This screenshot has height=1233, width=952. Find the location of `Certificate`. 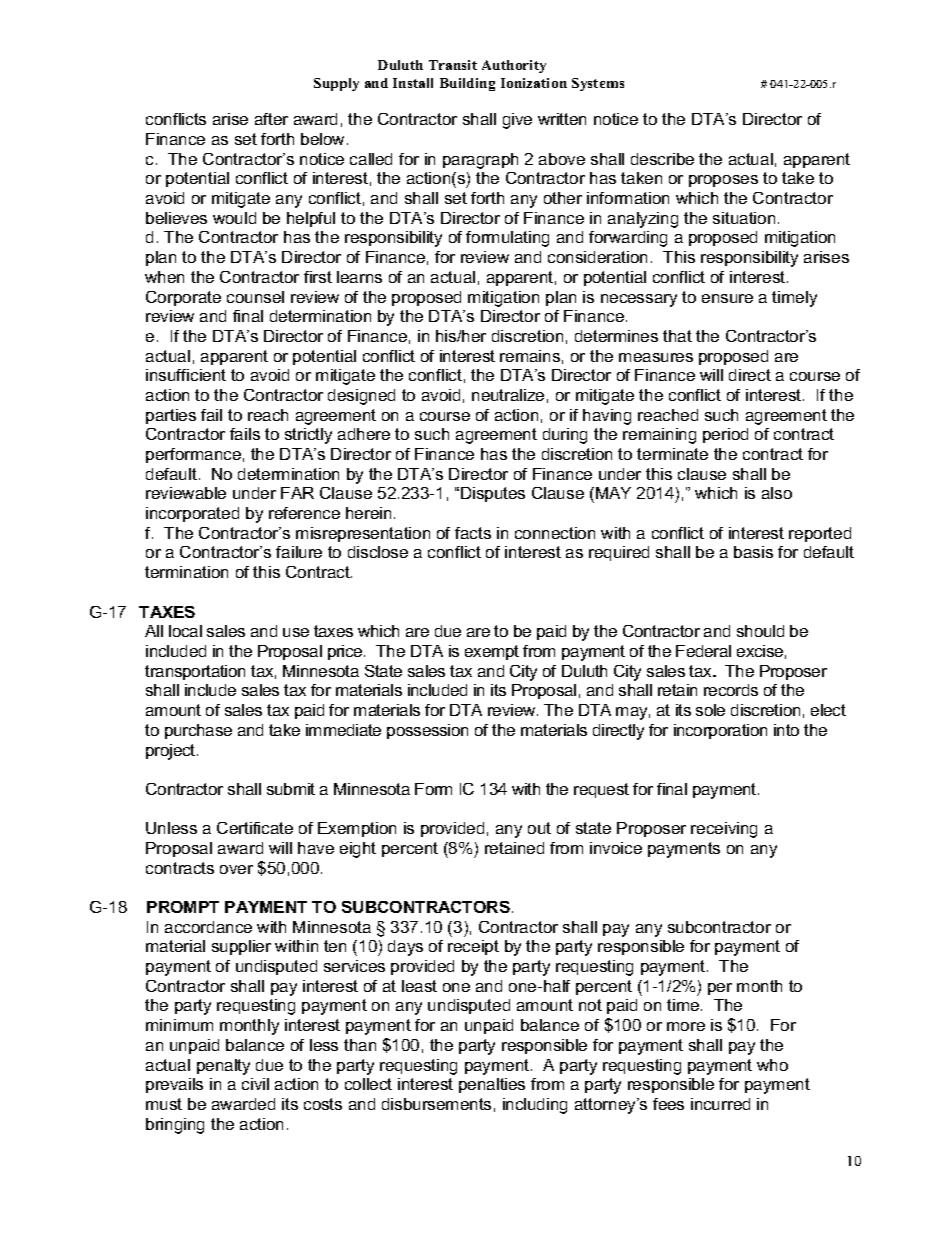

Certificate is located at coordinates (255, 828).
